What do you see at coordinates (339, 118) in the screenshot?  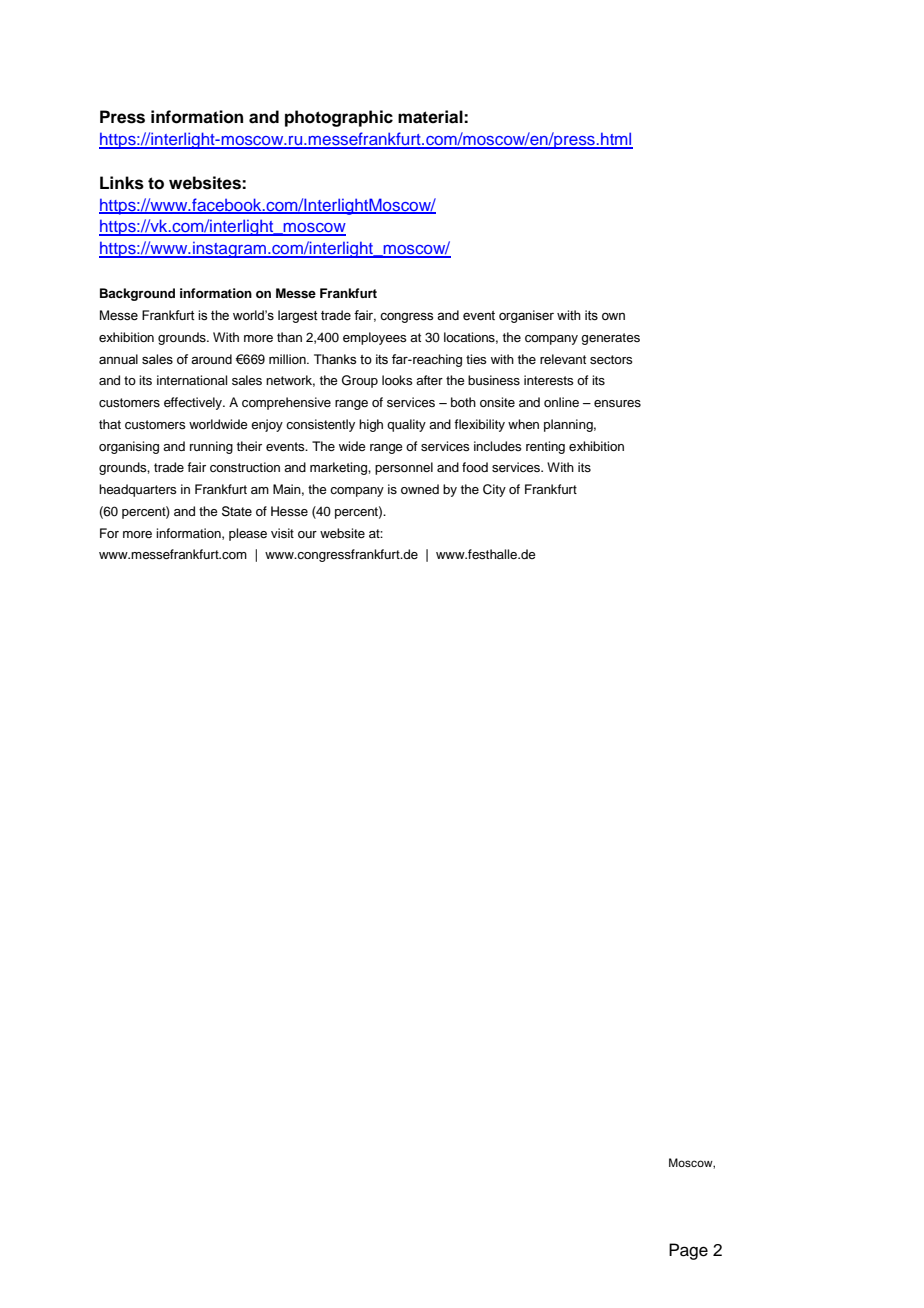 I see `photographic` at bounding box center [339, 118].
